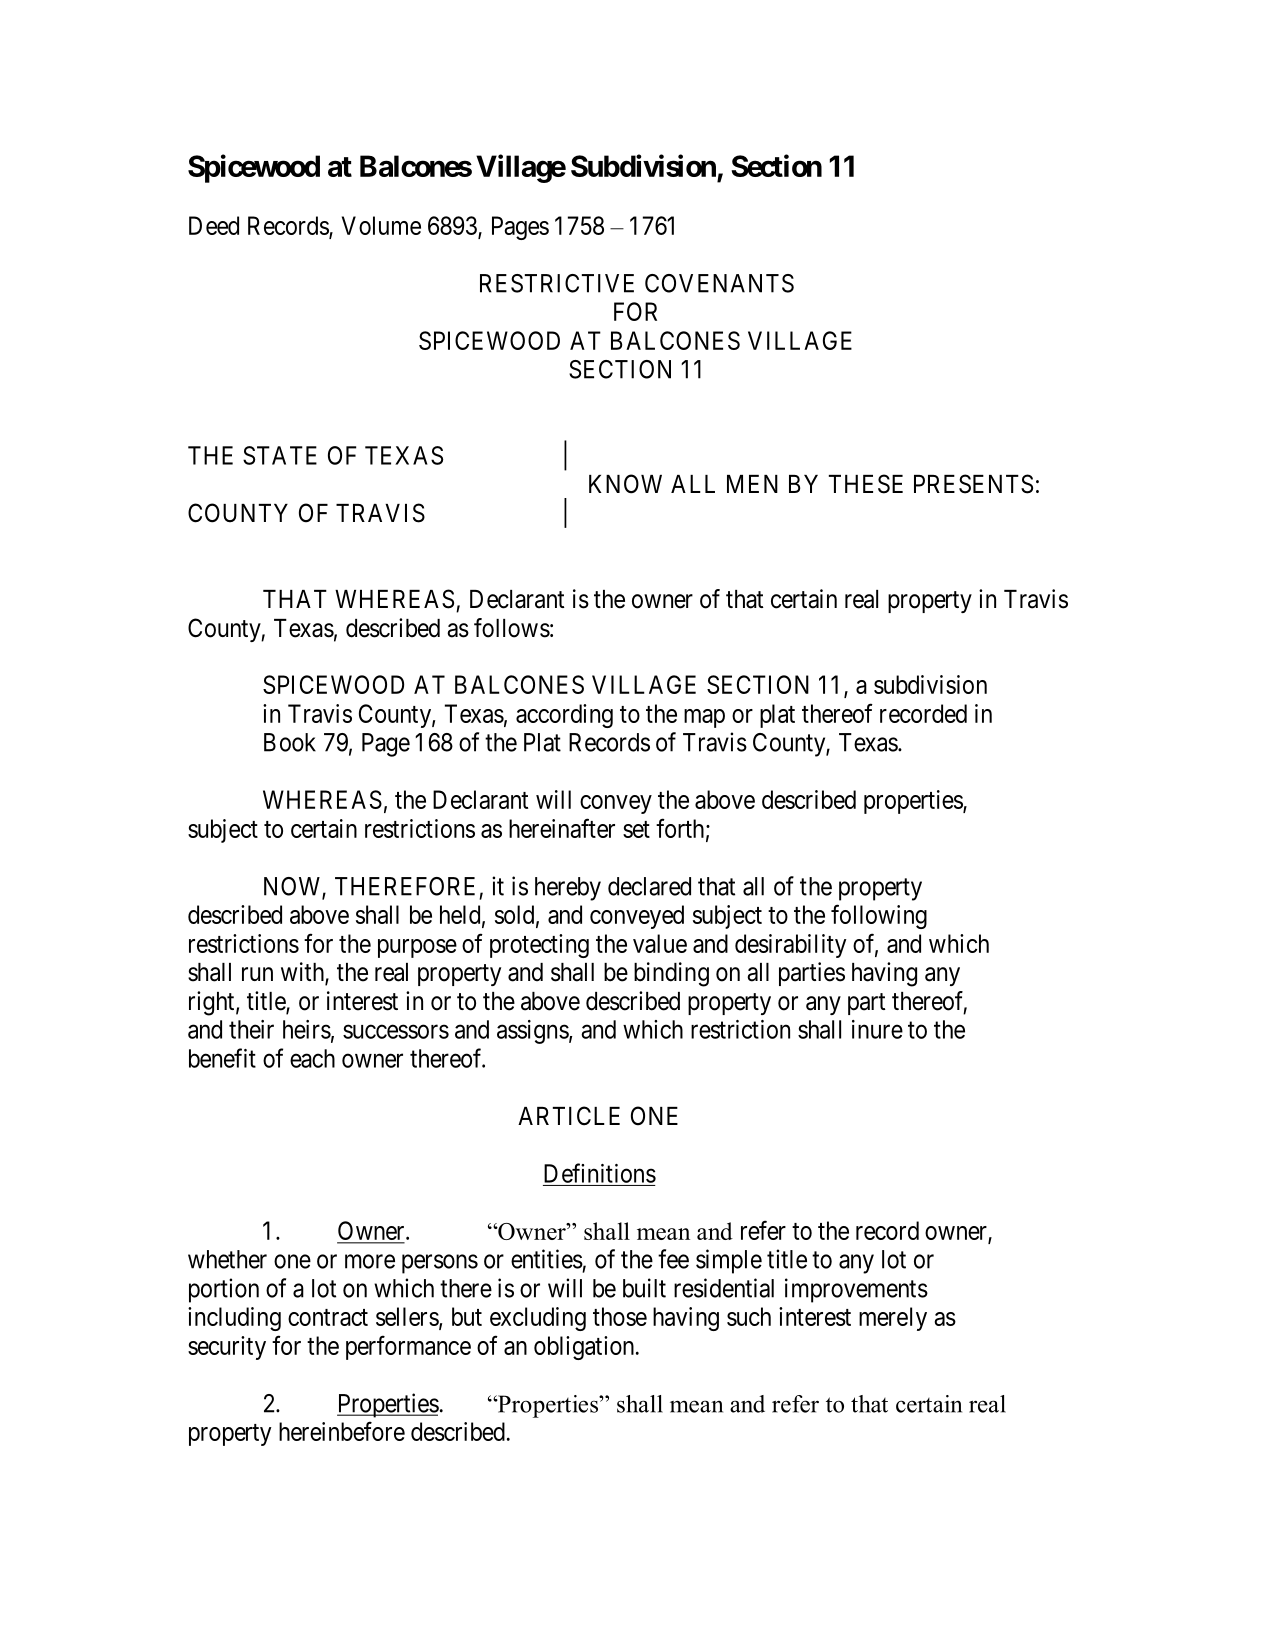  What do you see at coordinates (512, 628) in the screenshot?
I see `follows` at bounding box center [512, 628].
